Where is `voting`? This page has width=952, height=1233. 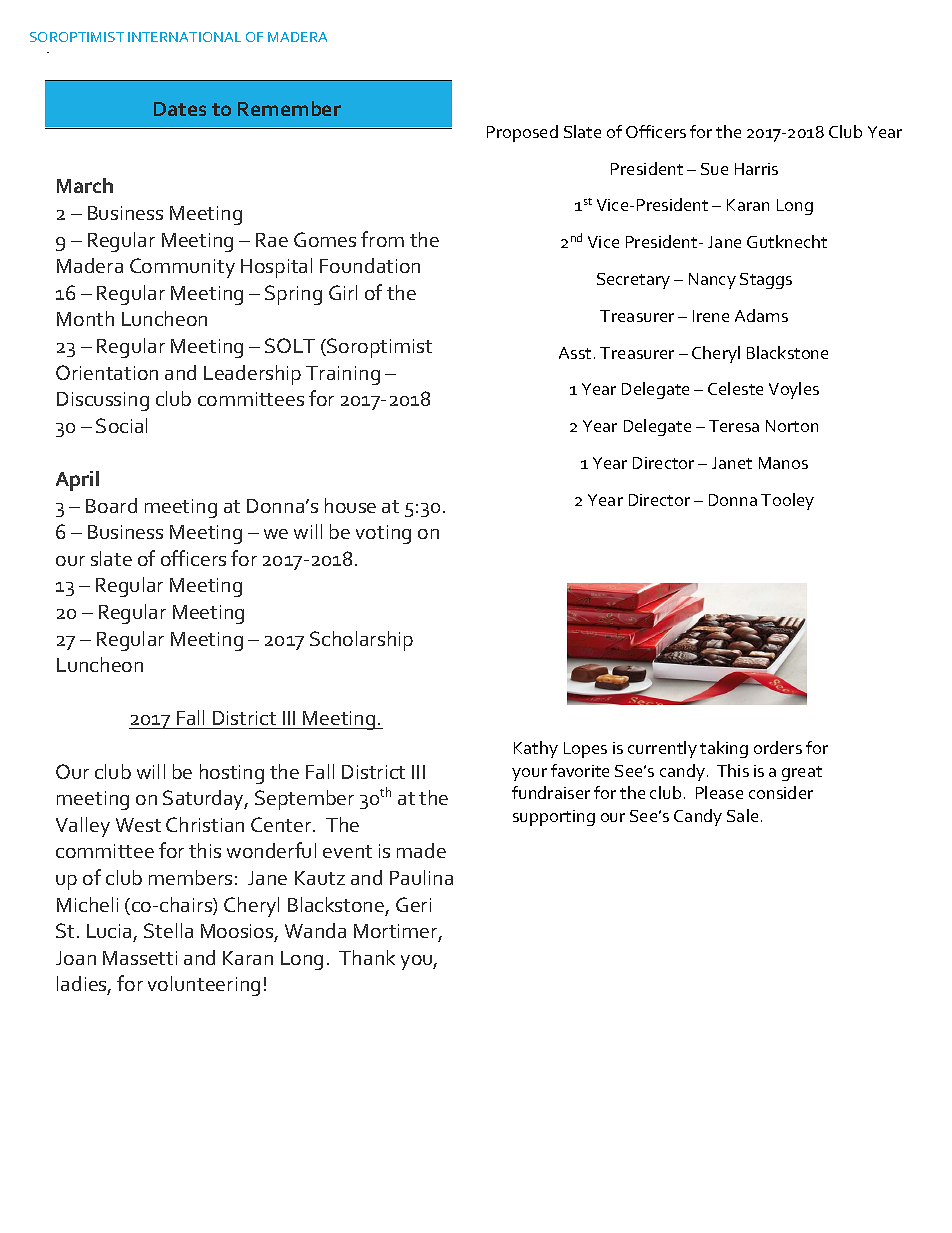 voting is located at coordinates (383, 534).
